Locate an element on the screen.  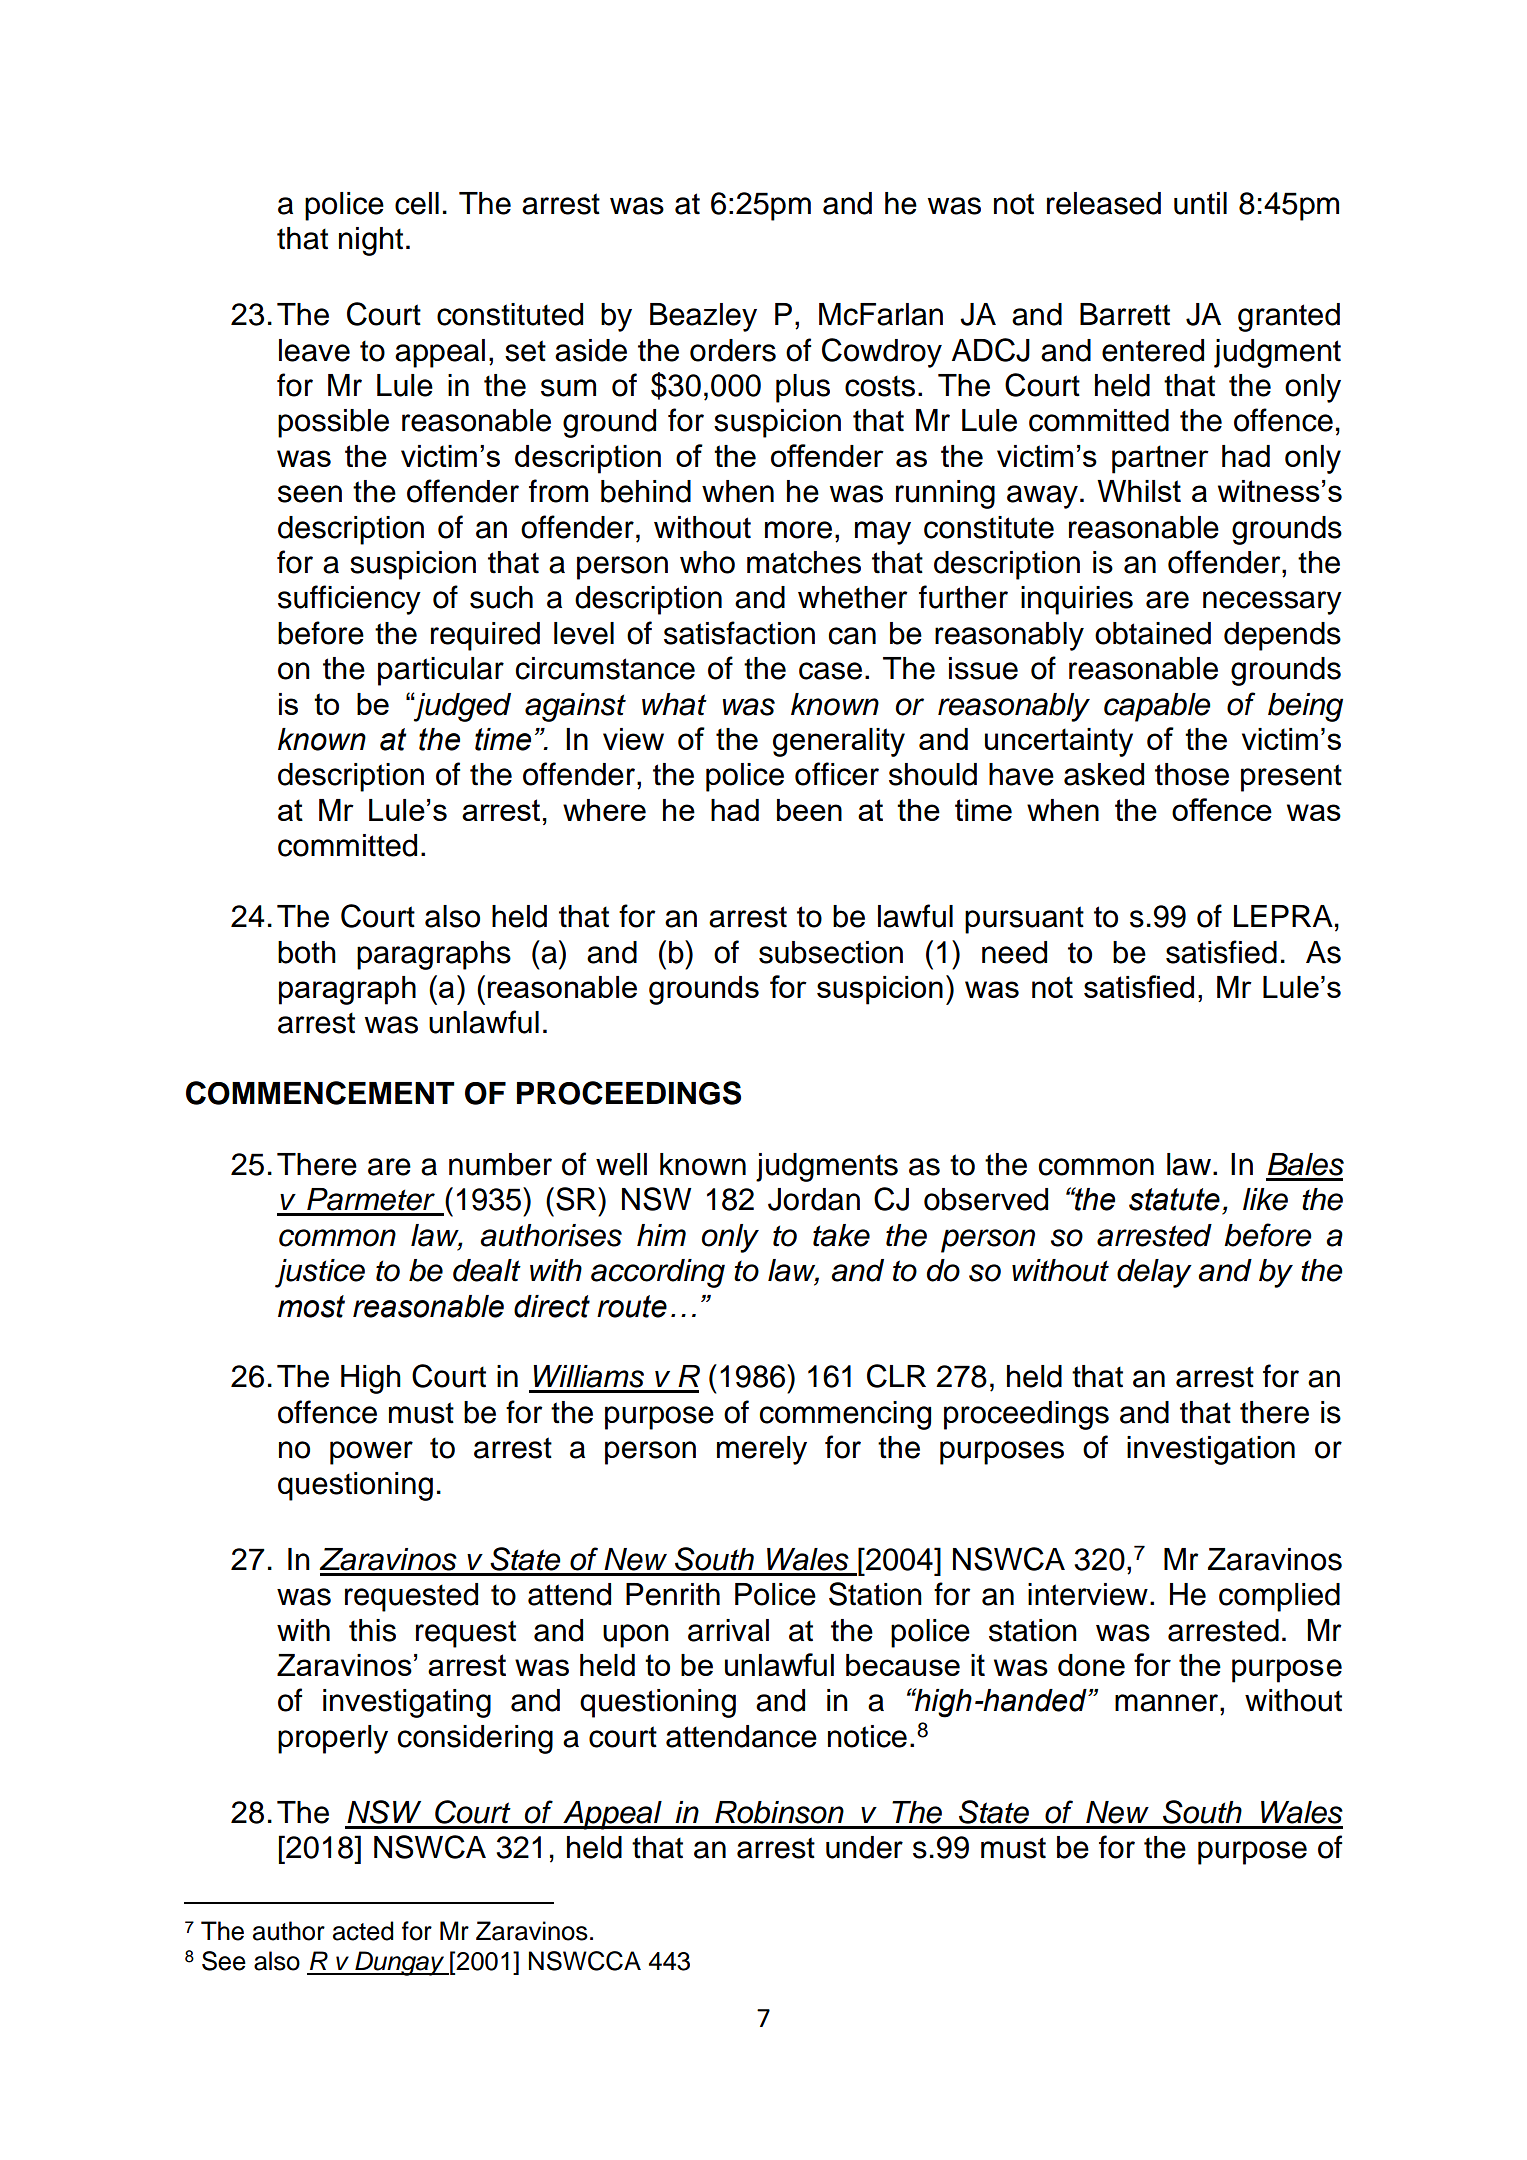
obtained is located at coordinates (1153, 633).
